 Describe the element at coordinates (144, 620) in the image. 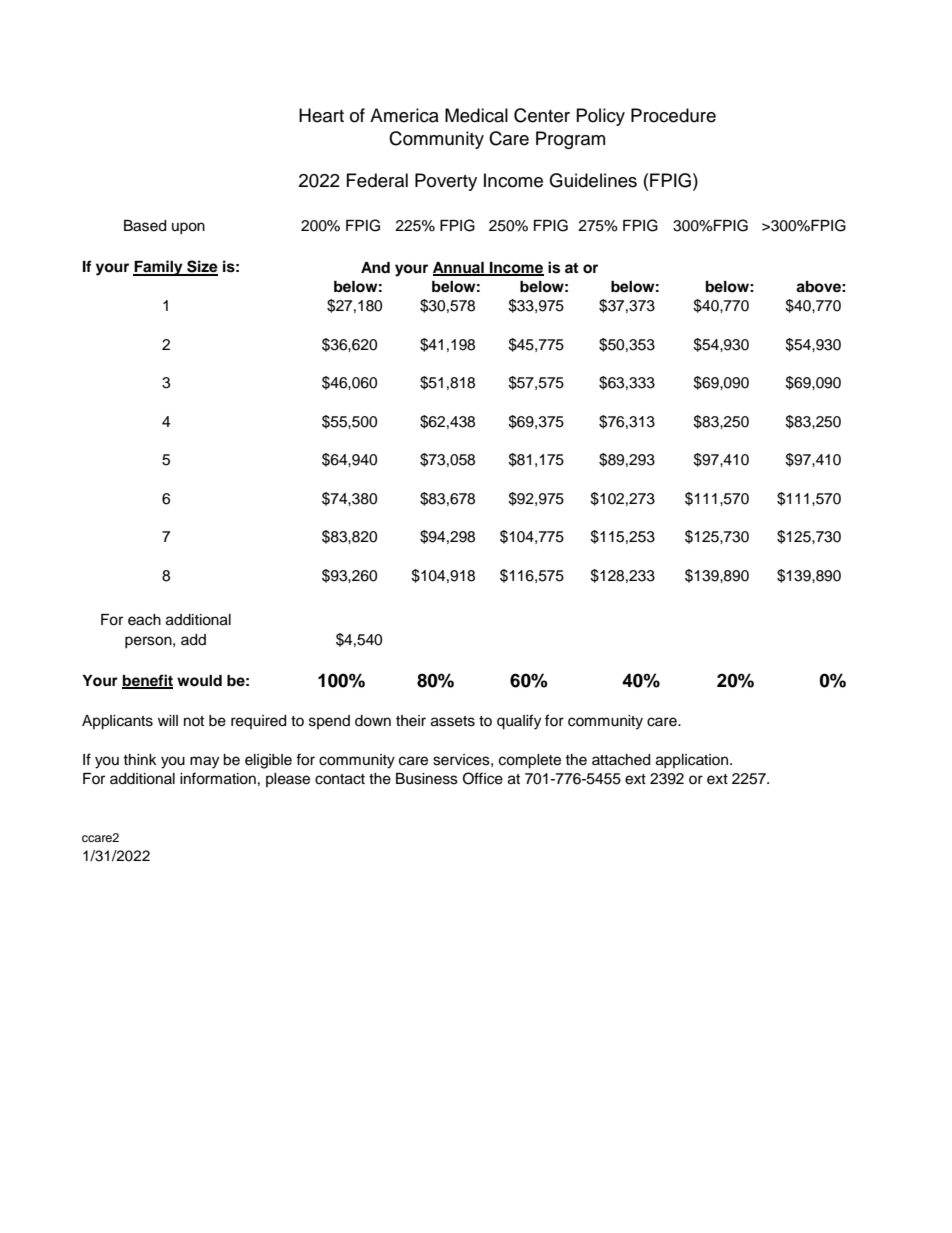

I see `each` at that location.
